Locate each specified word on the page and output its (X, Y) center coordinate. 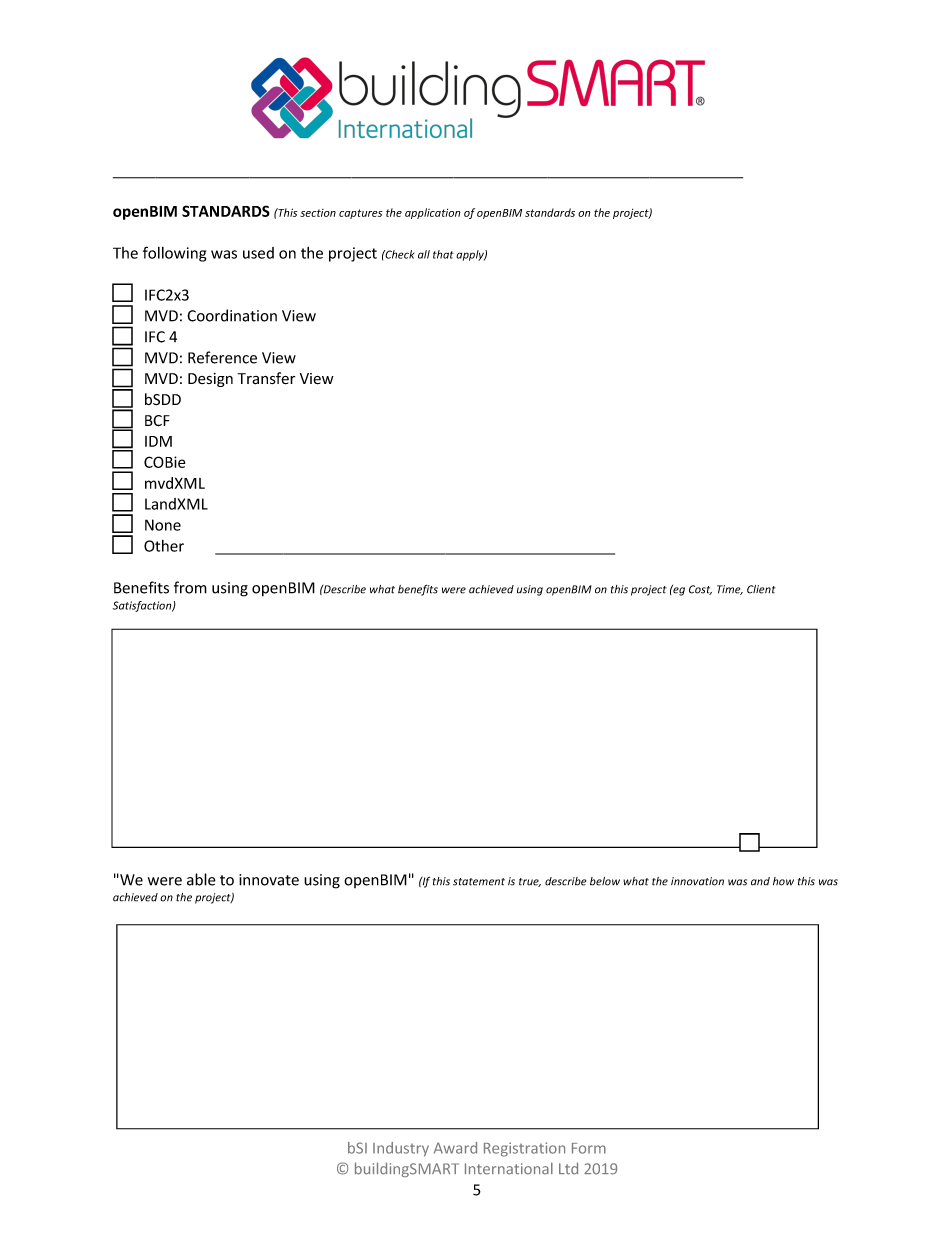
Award (455, 1148)
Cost (700, 590)
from (190, 587)
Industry (401, 1149)
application (433, 213)
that (443, 254)
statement (479, 882)
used (258, 253)
